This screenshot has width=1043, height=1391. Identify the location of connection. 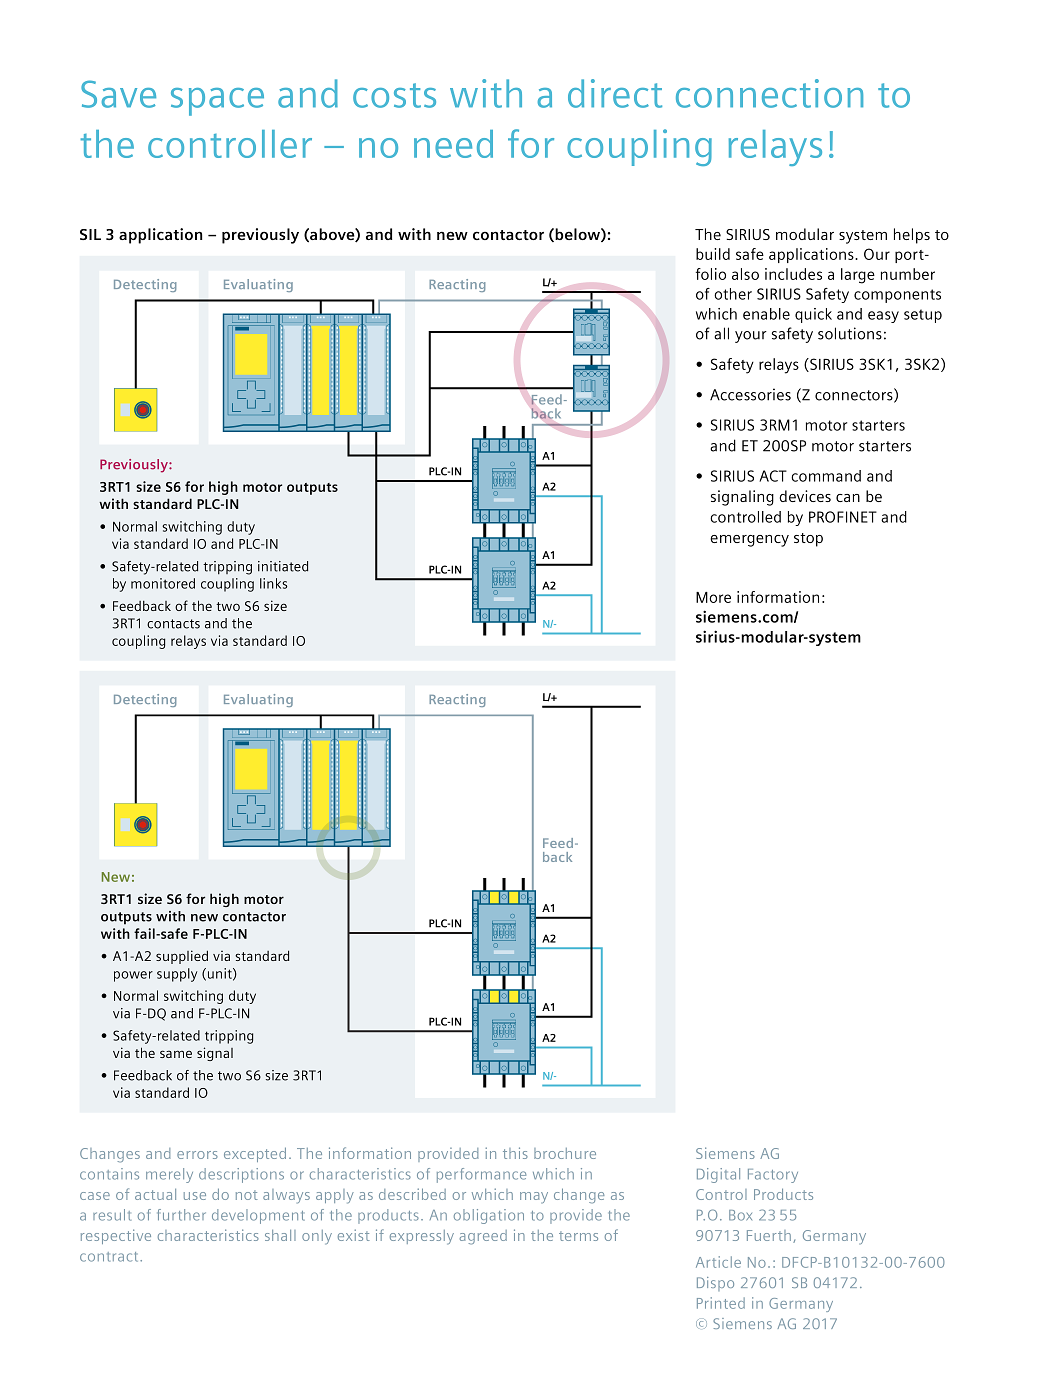
(769, 93).
